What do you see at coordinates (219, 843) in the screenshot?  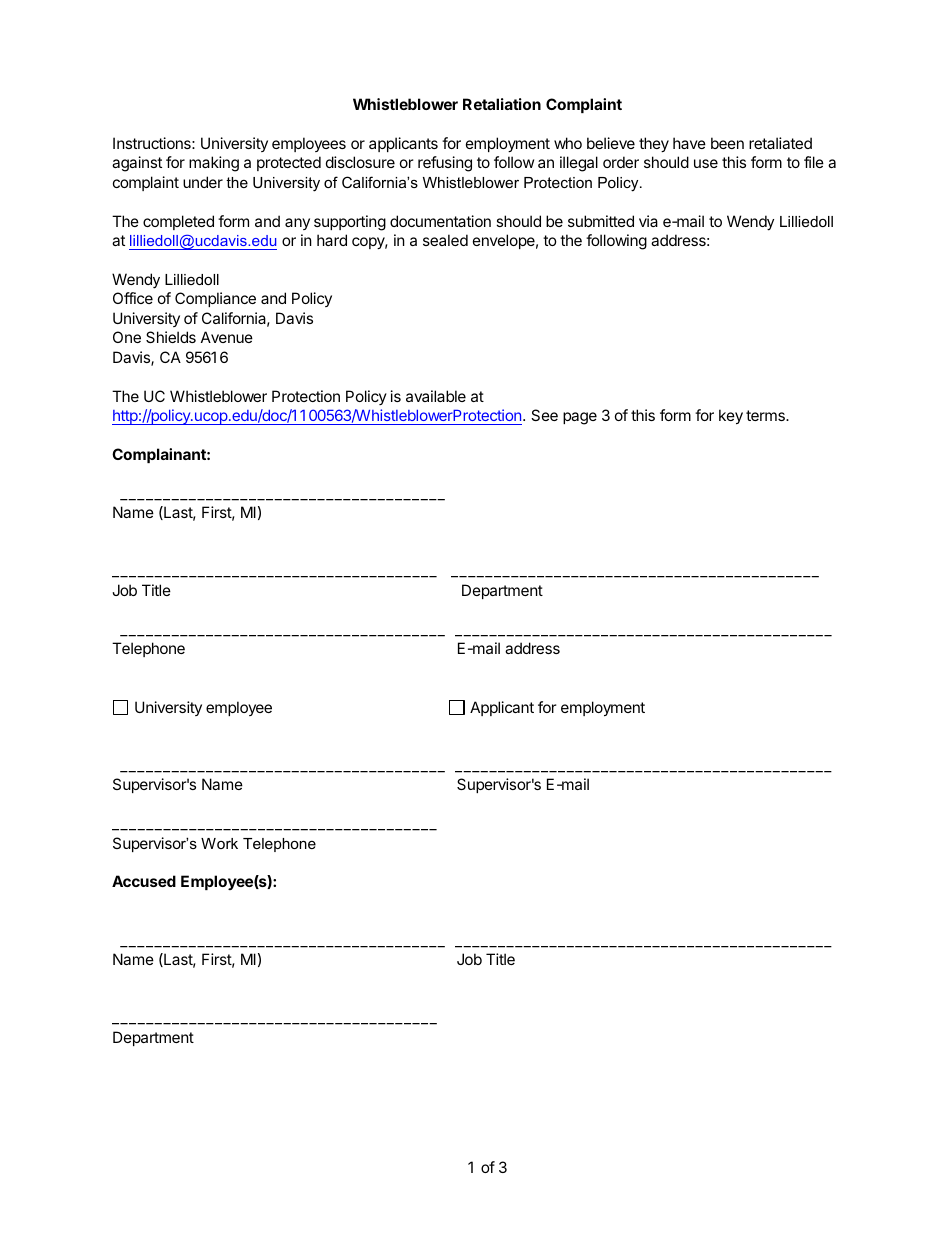 I see `Work` at bounding box center [219, 843].
